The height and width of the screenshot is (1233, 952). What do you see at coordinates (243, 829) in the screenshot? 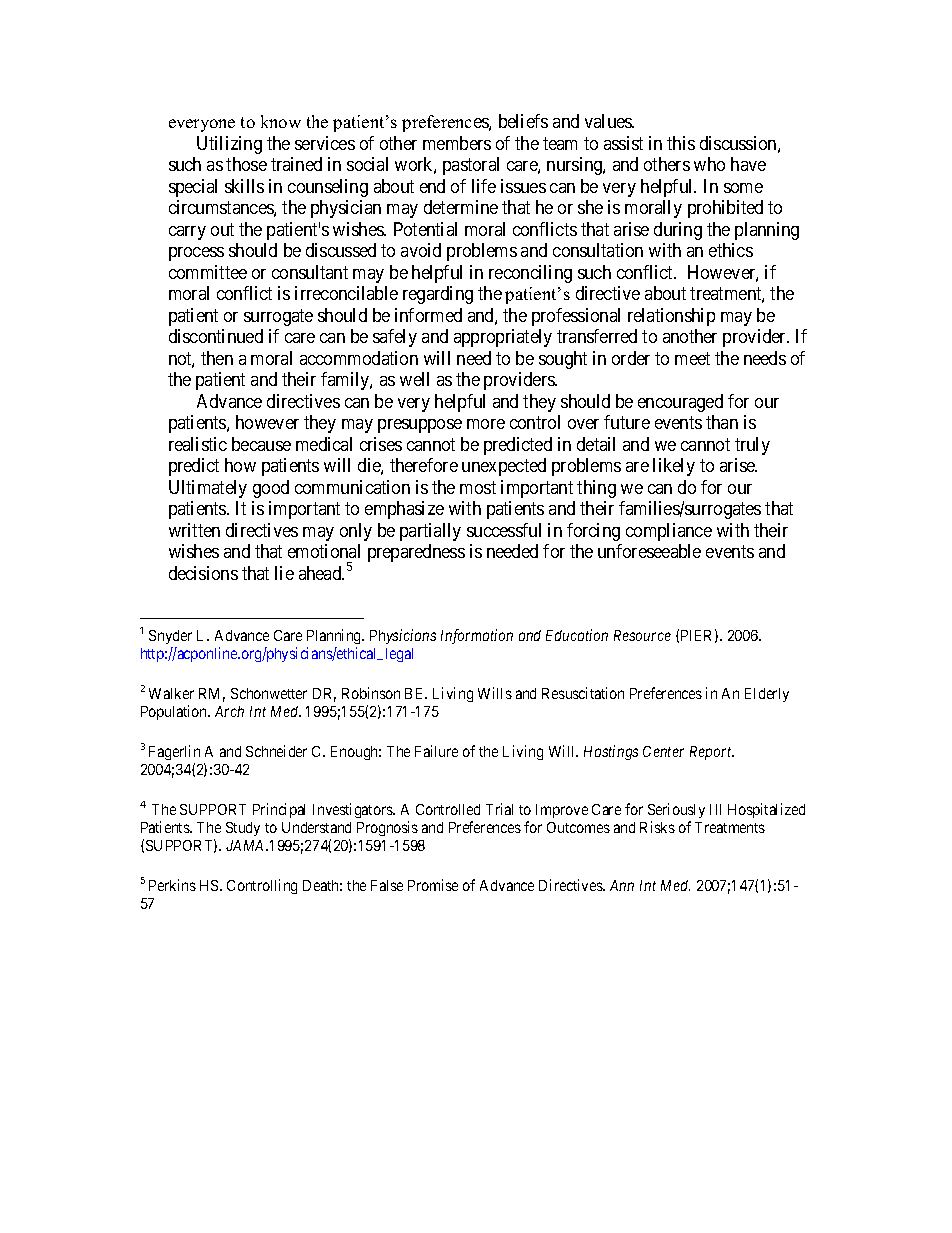
I see `Study` at bounding box center [243, 829].
